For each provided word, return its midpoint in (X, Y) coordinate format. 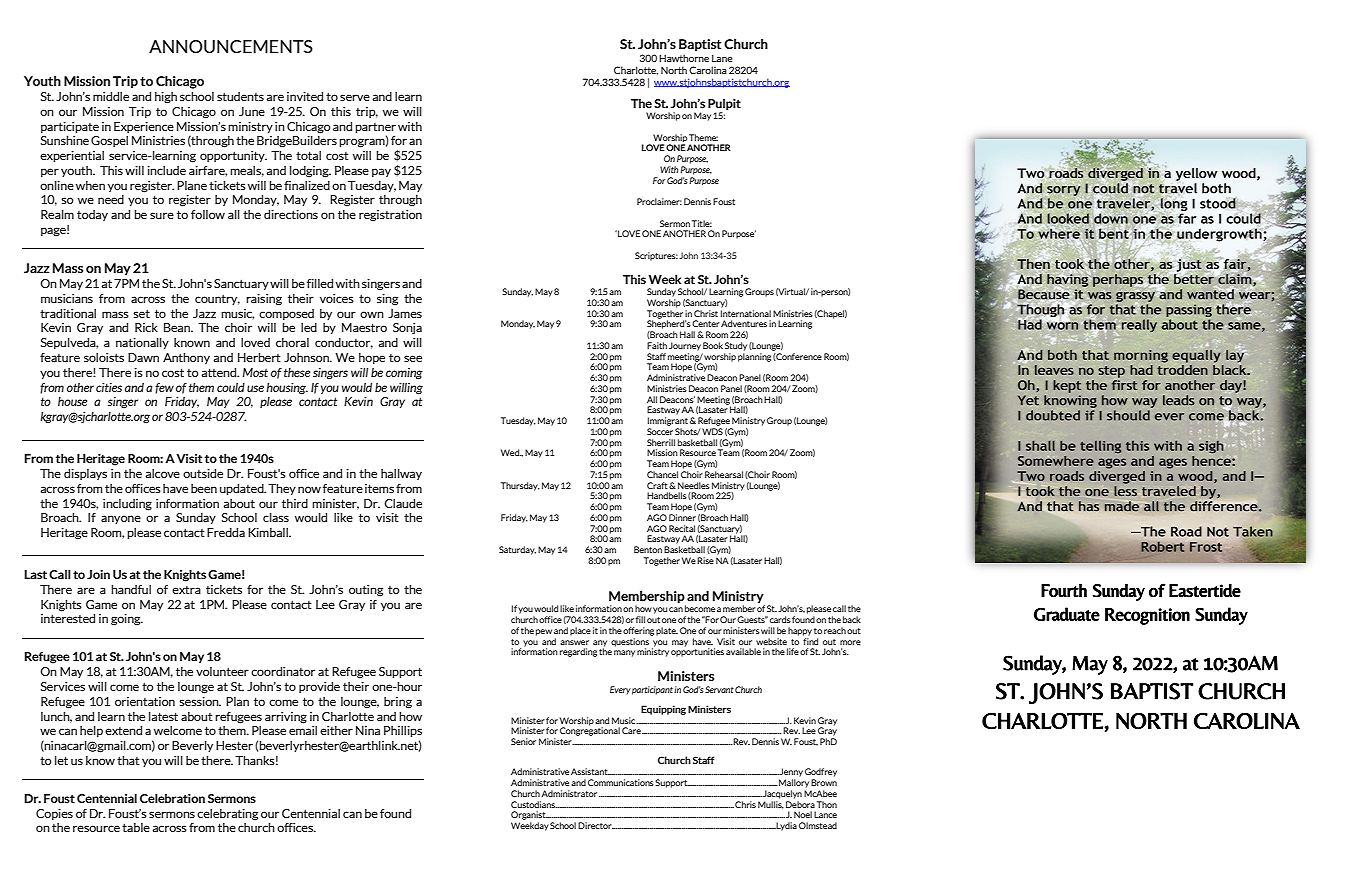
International (746, 313)
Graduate (1067, 614)
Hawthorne (684, 58)
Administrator (570, 793)
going (127, 620)
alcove (162, 473)
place (580, 631)
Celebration (172, 798)
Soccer (660, 431)
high (166, 98)
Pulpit (724, 104)
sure (162, 215)
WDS (712, 431)
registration (390, 216)
